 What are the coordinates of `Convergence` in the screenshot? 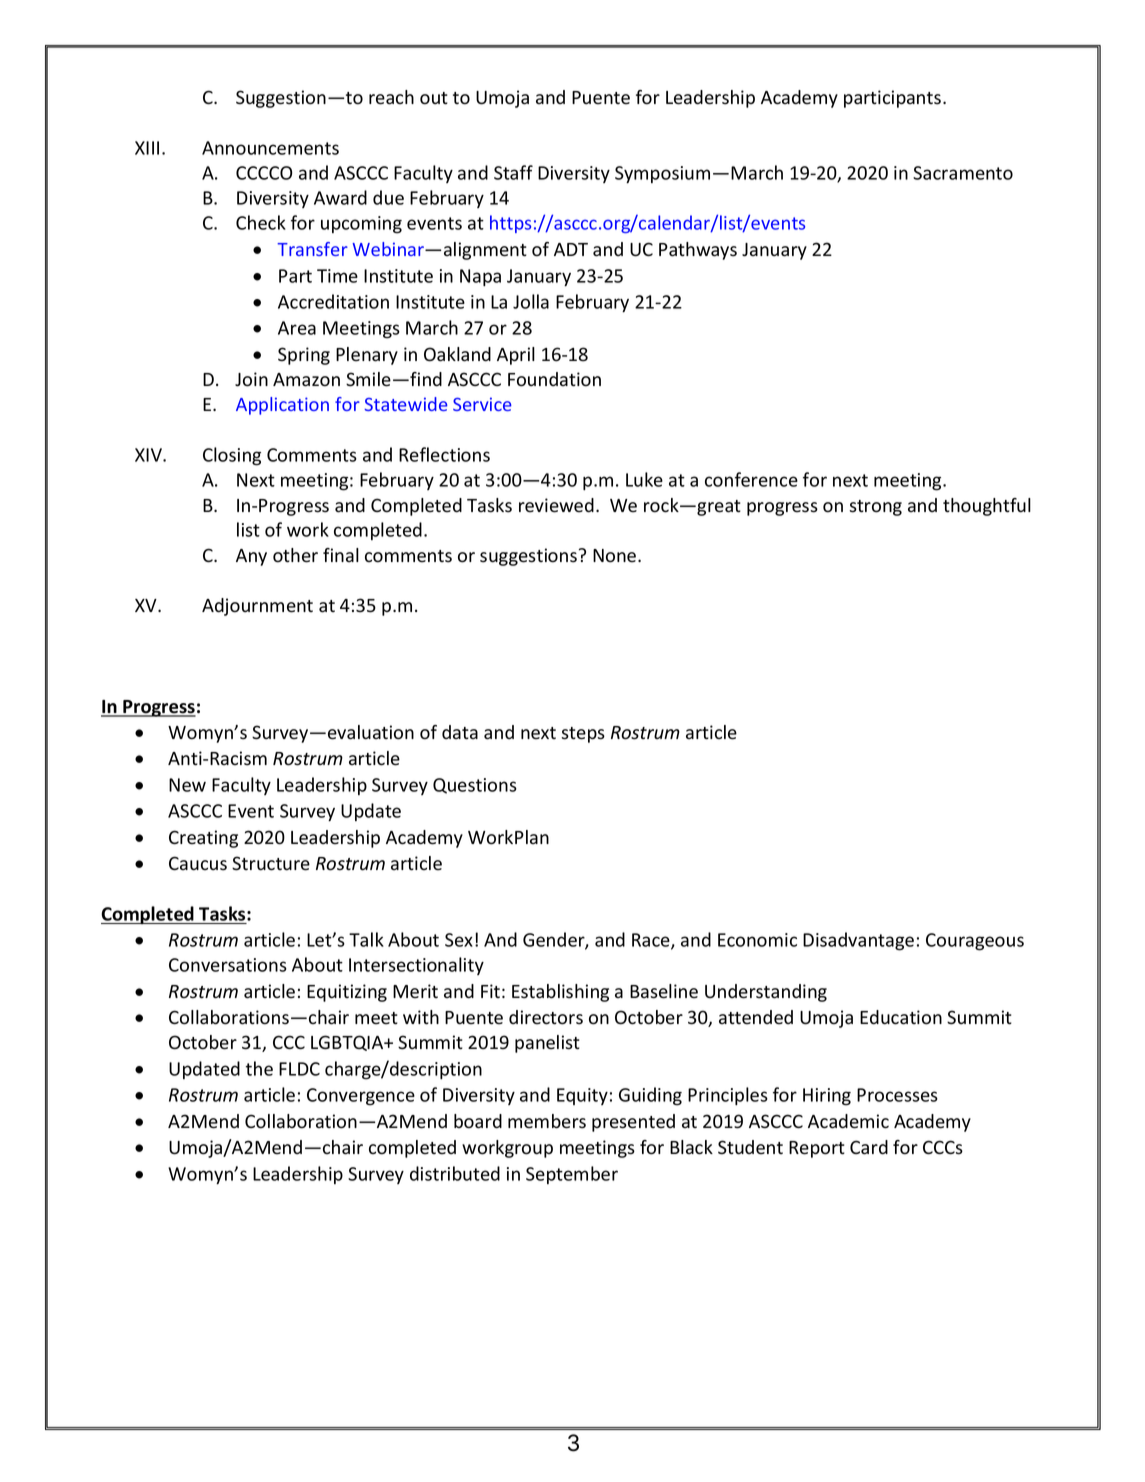 It's located at (361, 1097).
